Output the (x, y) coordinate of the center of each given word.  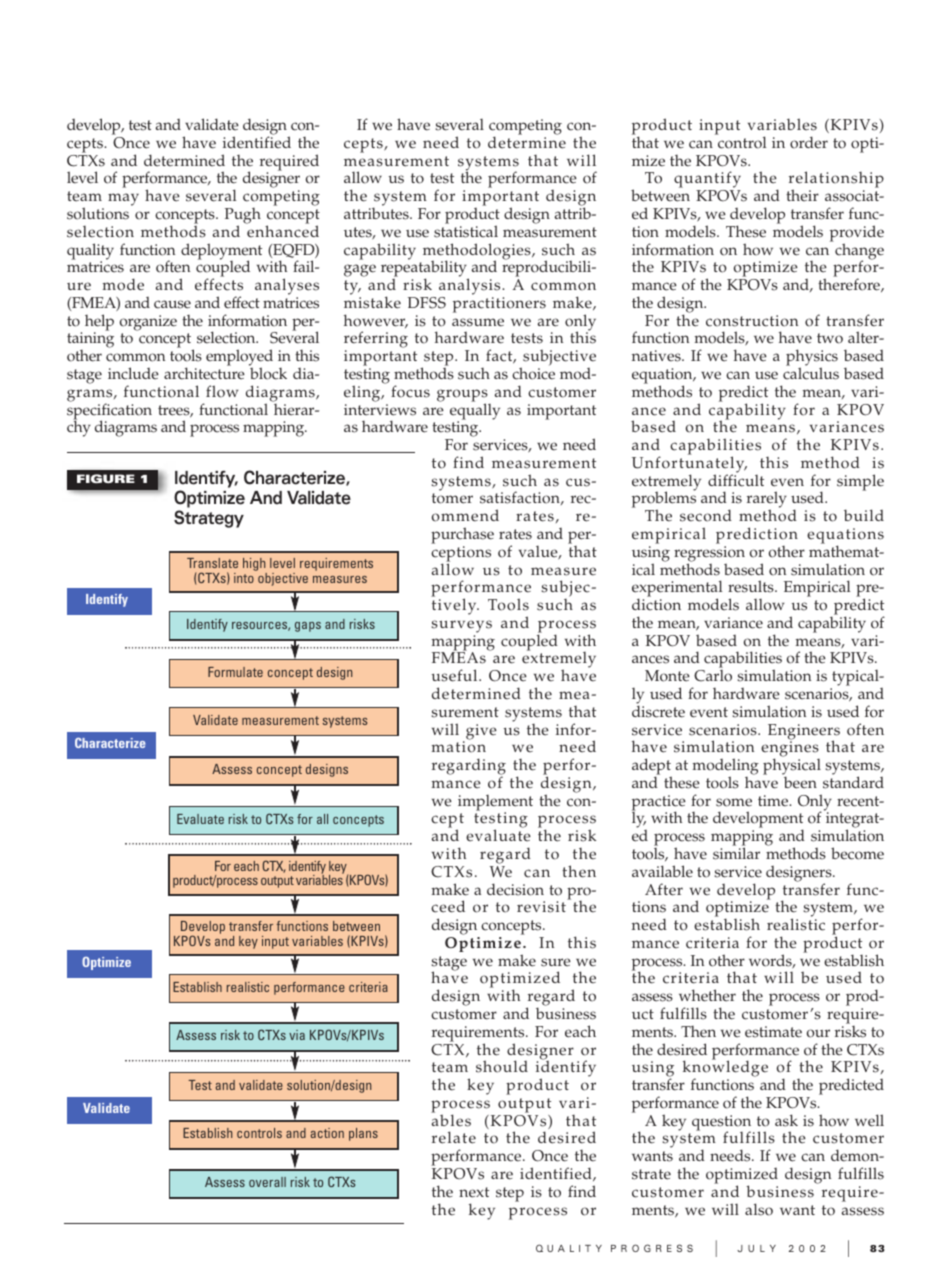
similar (736, 853)
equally (475, 411)
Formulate (235, 672)
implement (495, 804)
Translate (212, 563)
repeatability (425, 269)
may (123, 199)
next (474, 1192)
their (802, 195)
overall (267, 1182)
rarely (767, 501)
